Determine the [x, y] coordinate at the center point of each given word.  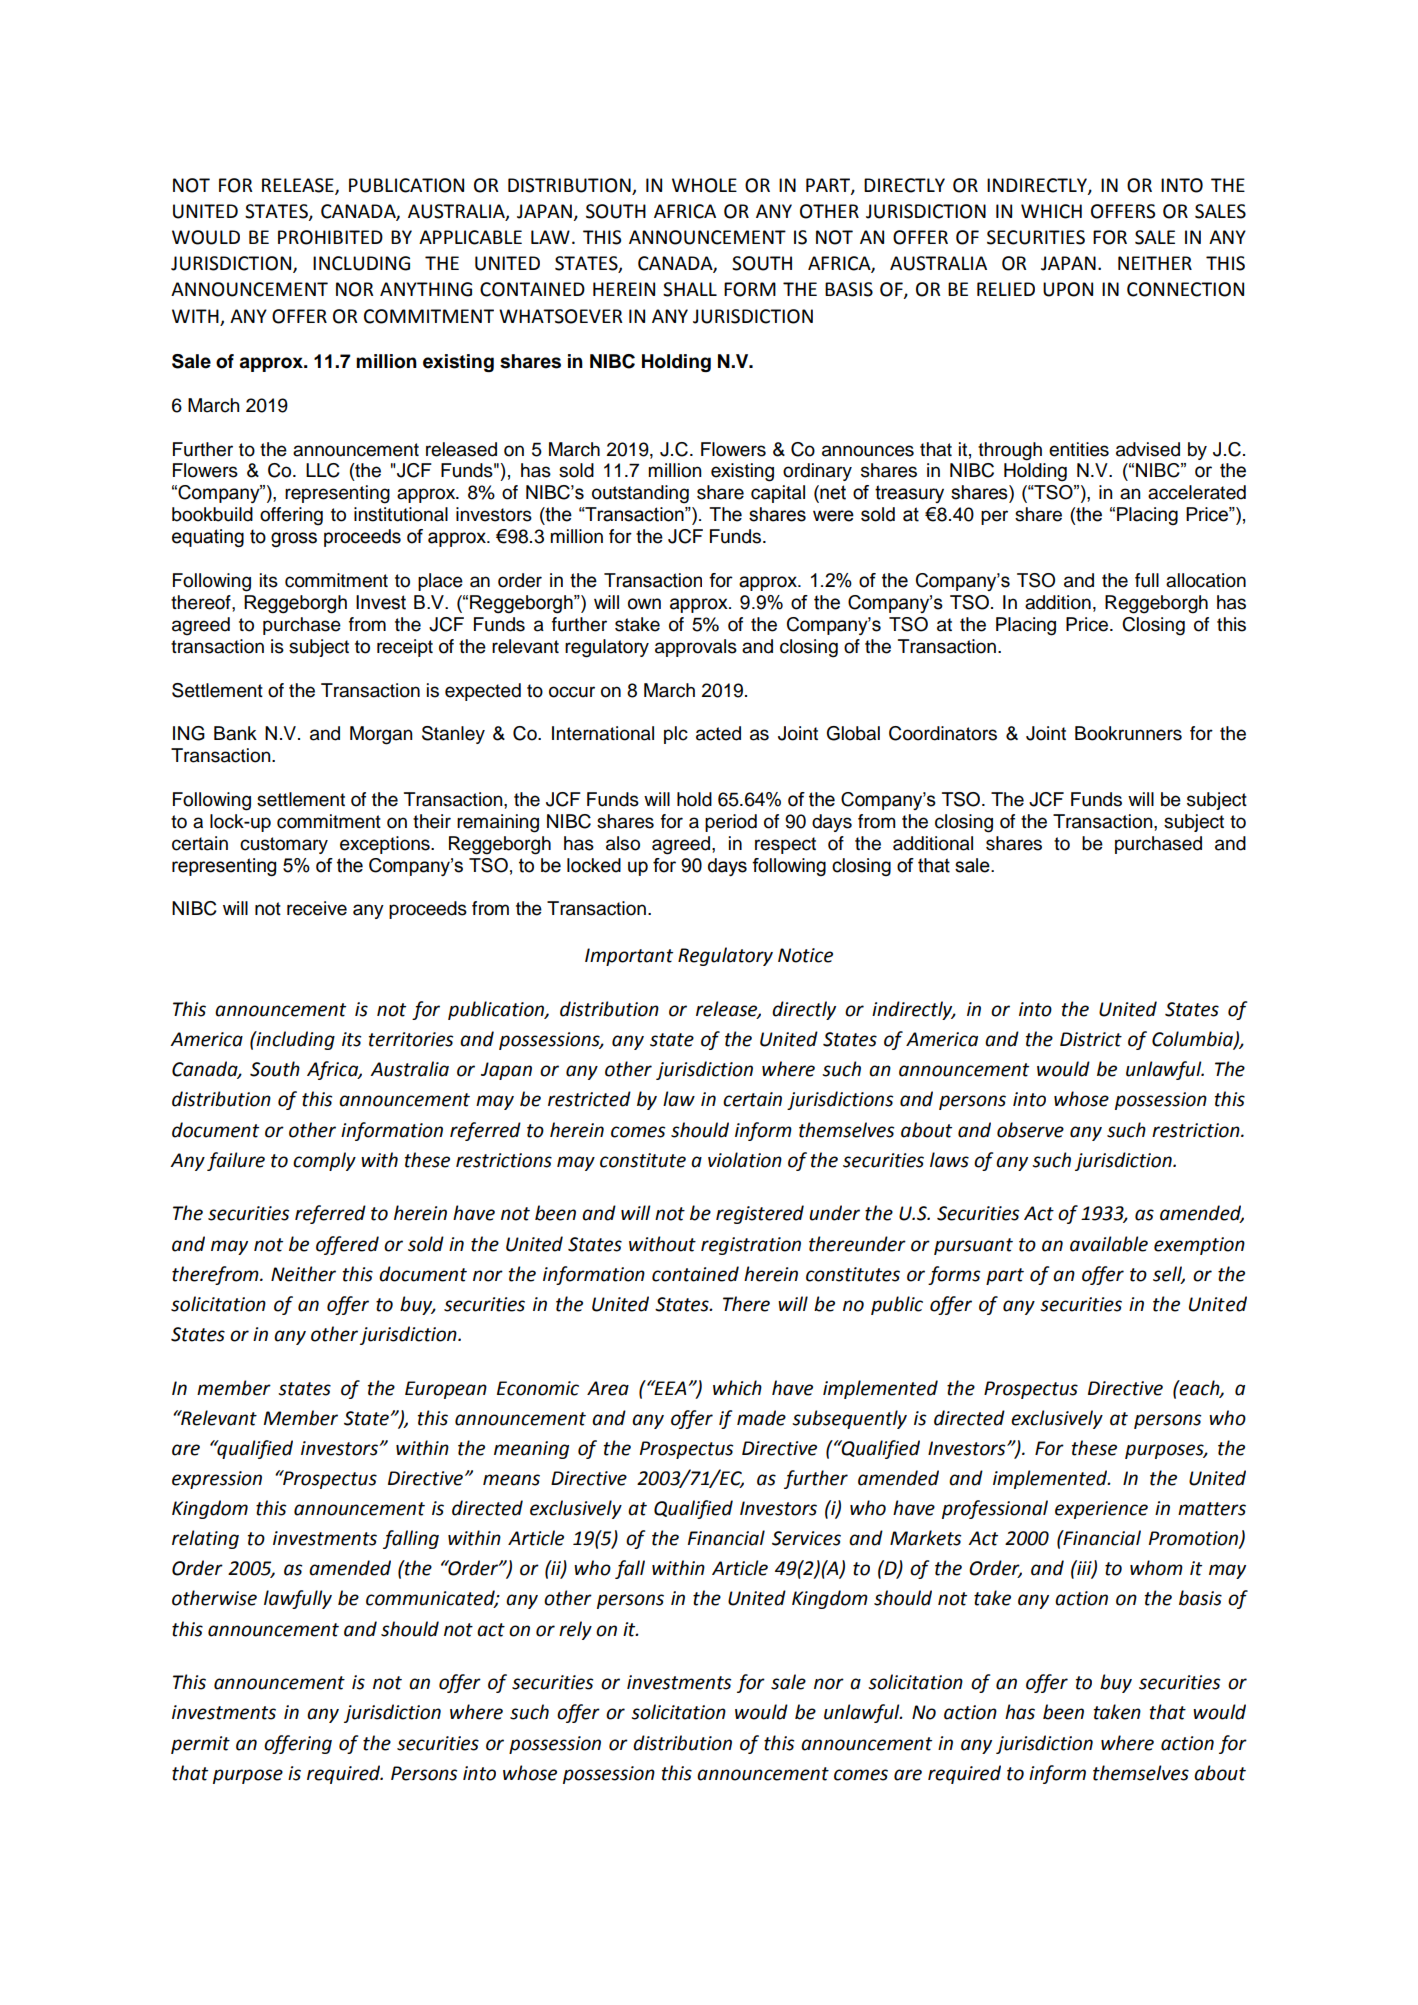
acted [718, 733]
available [1109, 1244]
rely [575, 1630]
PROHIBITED [330, 237]
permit [200, 1745]
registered [760, 1214]
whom [1156, 1568]
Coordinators [943, 733]
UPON [1068, 289]
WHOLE [704, 185]
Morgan [381, 735]
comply [324, 1161]
